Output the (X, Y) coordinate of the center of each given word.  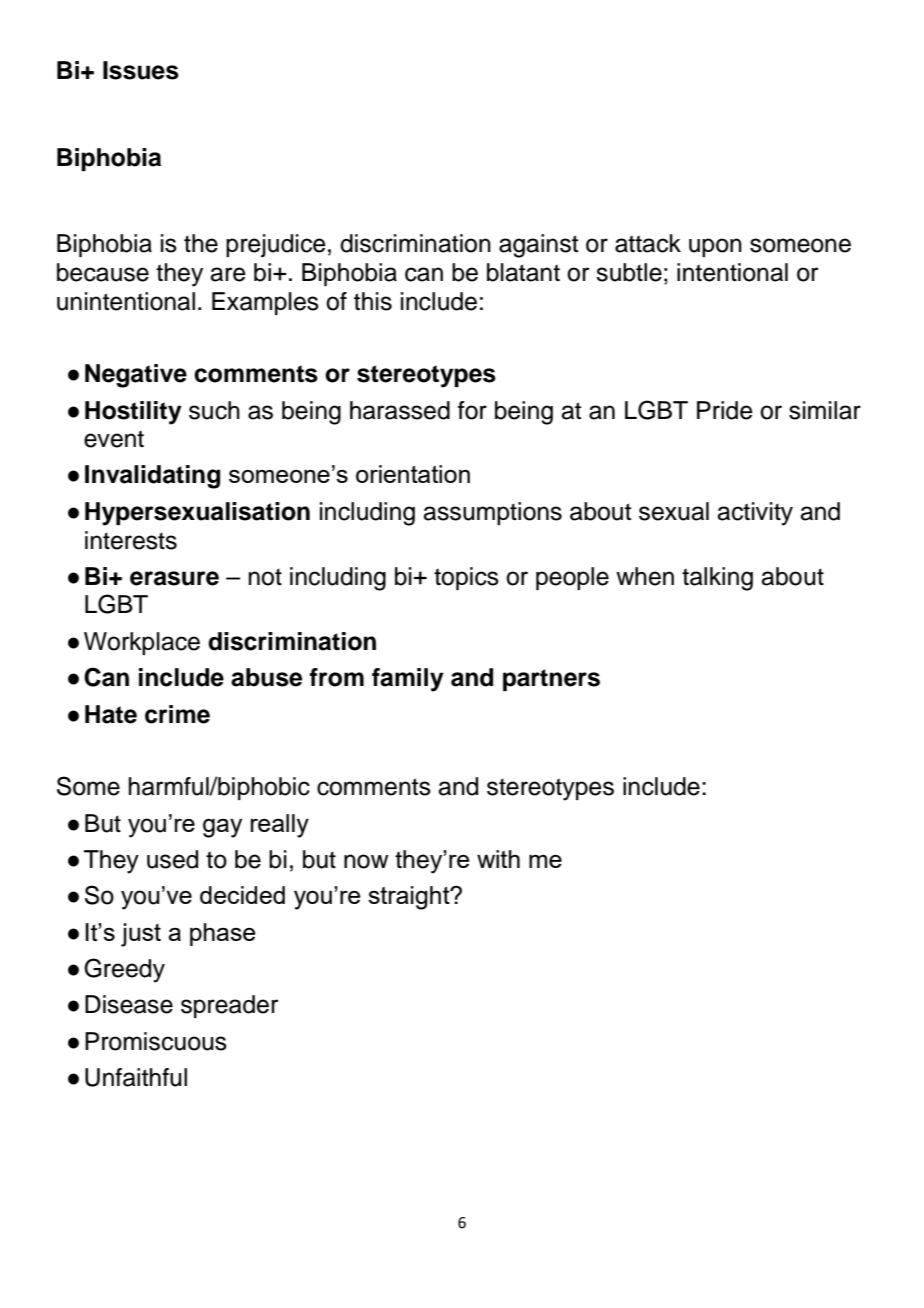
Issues (141, 70)
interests (131, 540)
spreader (230, 1006)
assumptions (492, 513)
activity (755, 514)
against (538, 246)
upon (715, 247)
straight (410, 898)
